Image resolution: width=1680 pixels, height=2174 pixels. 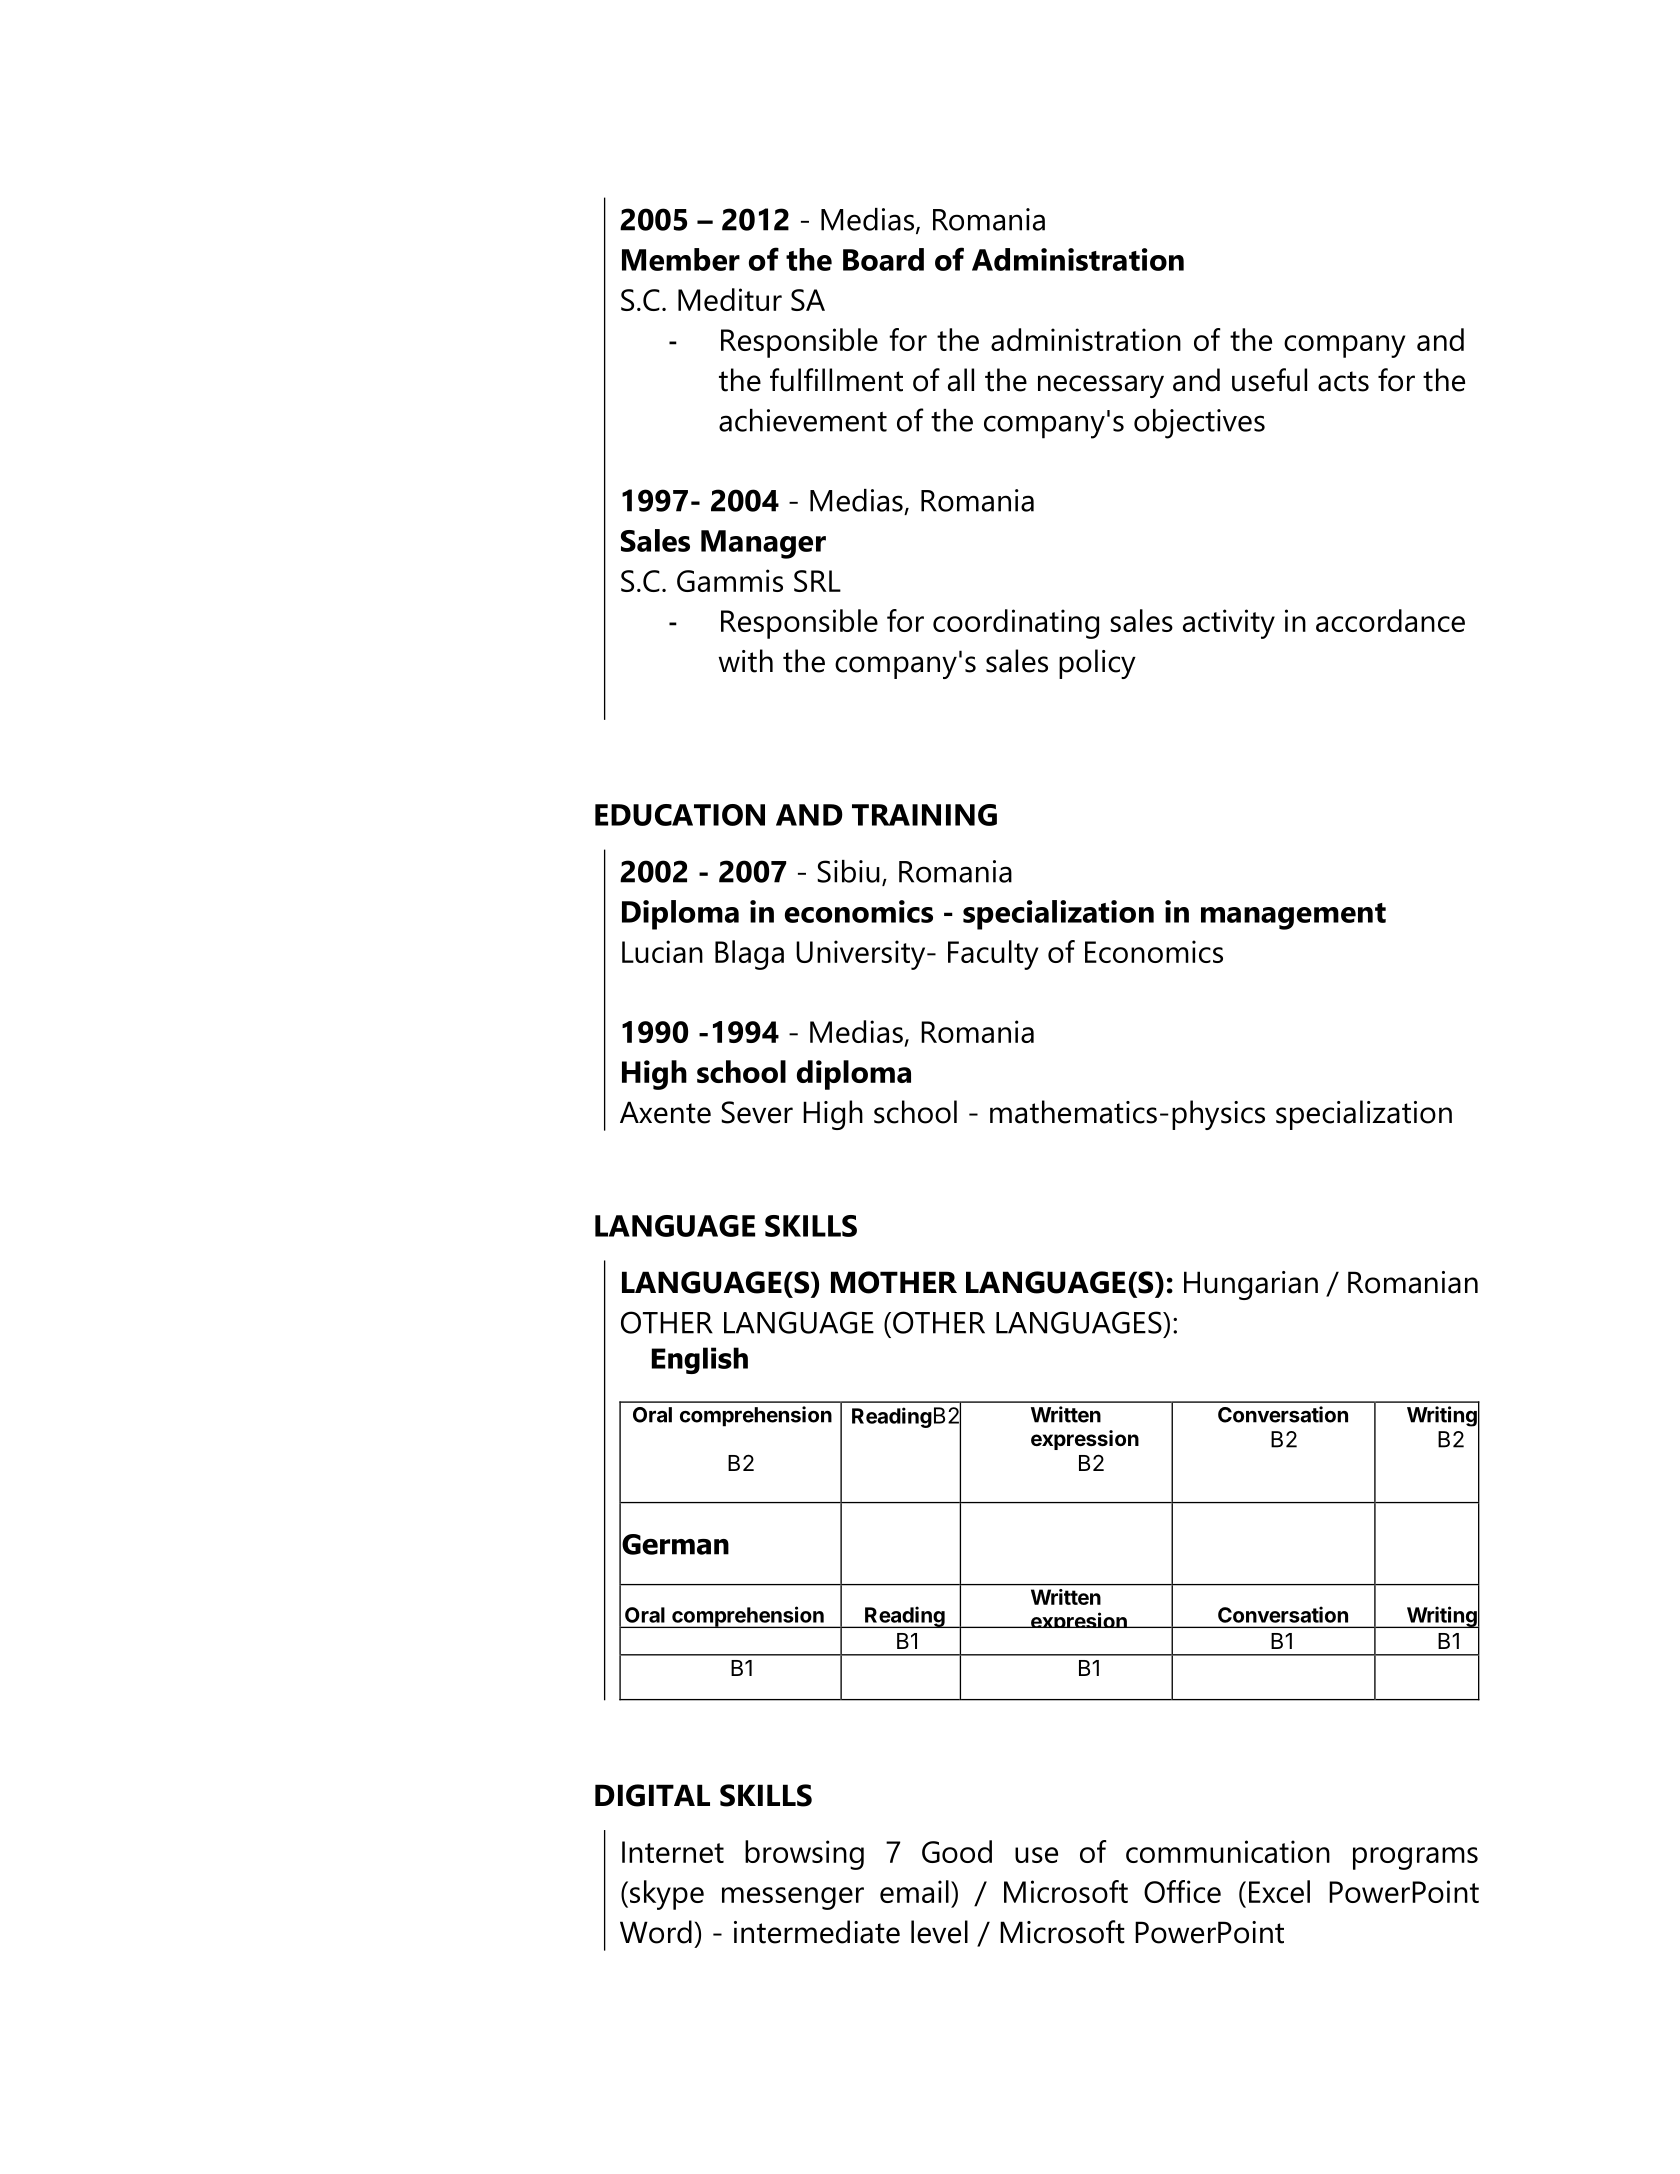 I want to click on Hungarian, so click(x=1251, y=1285).
